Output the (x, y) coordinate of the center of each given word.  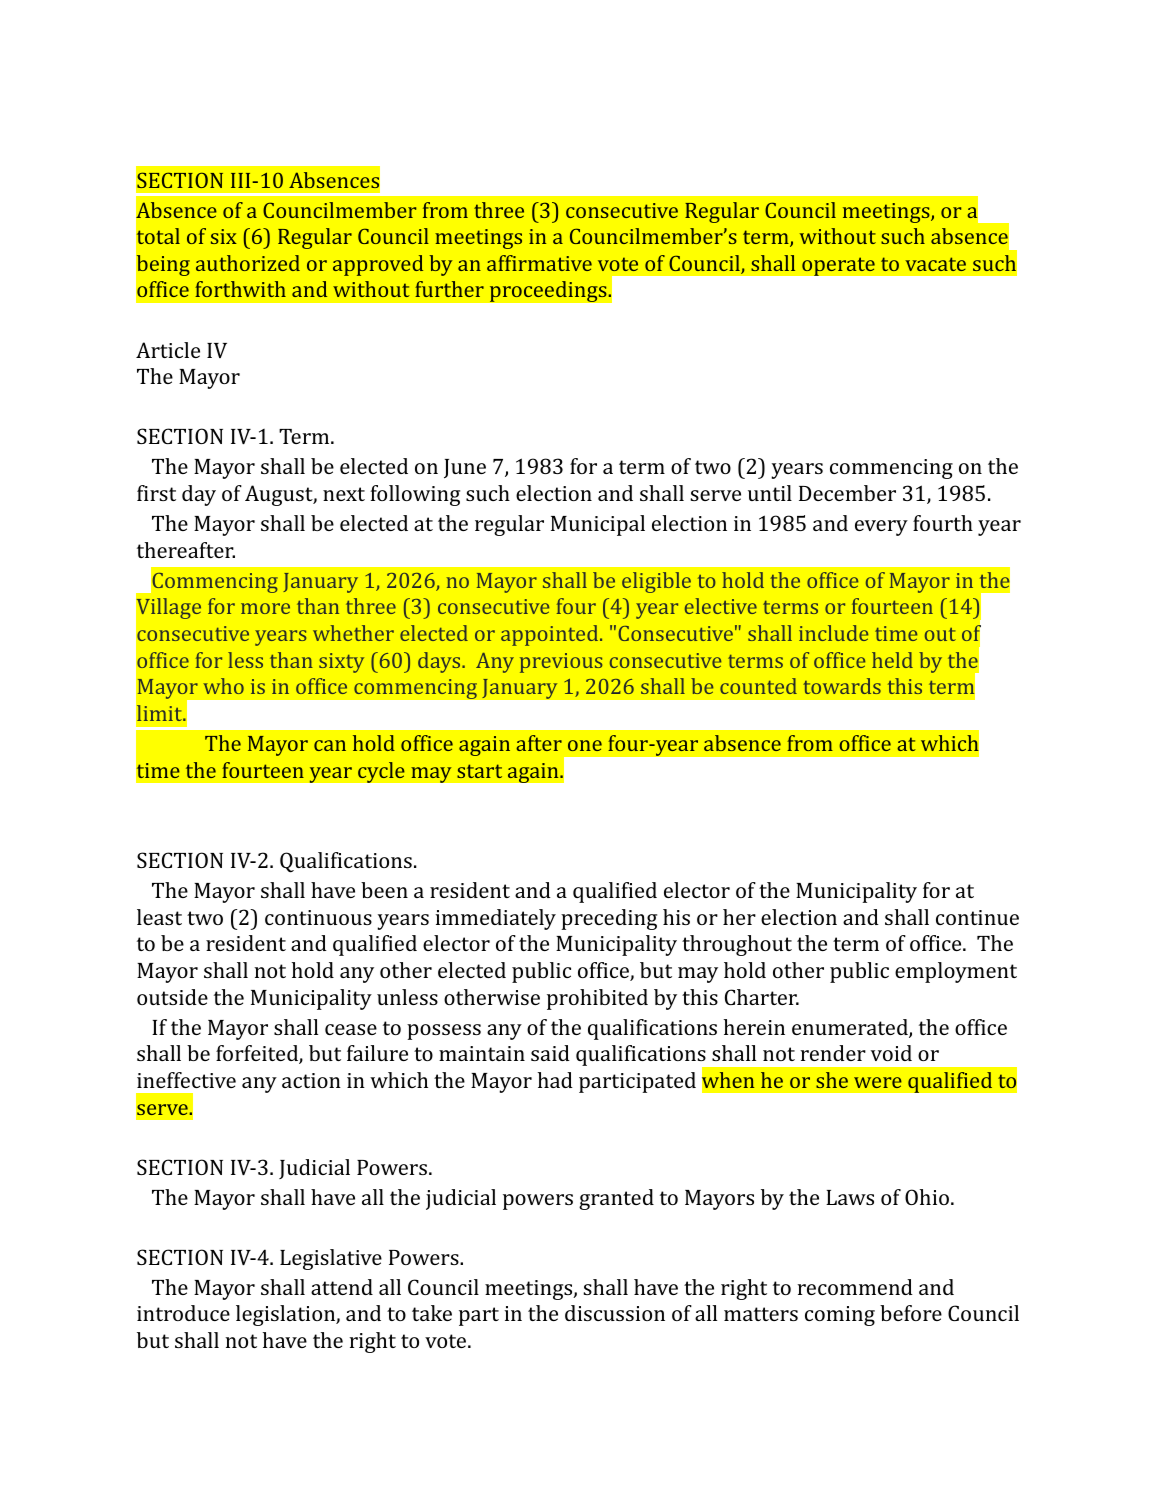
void (891, 1053)
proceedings (549, 291)
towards (842, 686)
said (550, 1053)
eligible (656, 582)
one (585, 745)
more (265, 608)
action (311, 1080)
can (330, 745)
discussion (615, 1313)
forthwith (240, 289)
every (881, 528)
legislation (286, 1315)
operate (838, 266)
